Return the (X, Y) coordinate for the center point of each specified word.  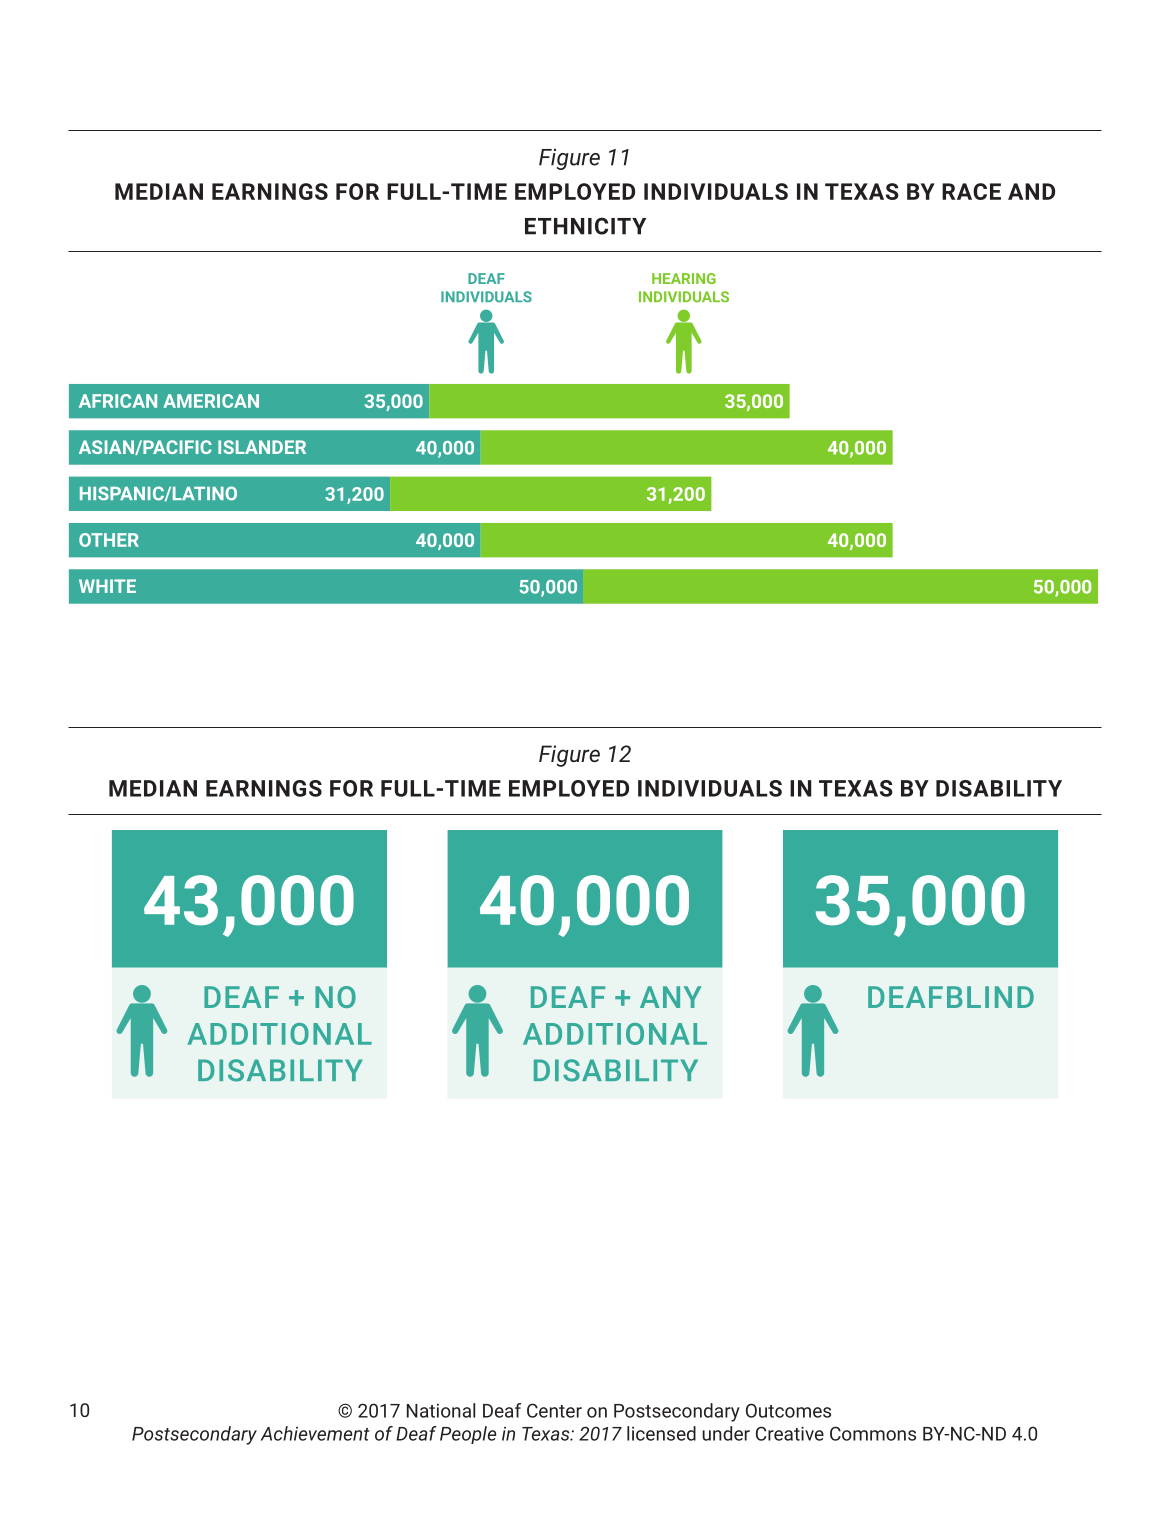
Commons (873, 1433)
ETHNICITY (585, 226)
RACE (971, 191)
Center (554, 1410)
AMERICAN (211, 401)
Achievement (315, 1433)
